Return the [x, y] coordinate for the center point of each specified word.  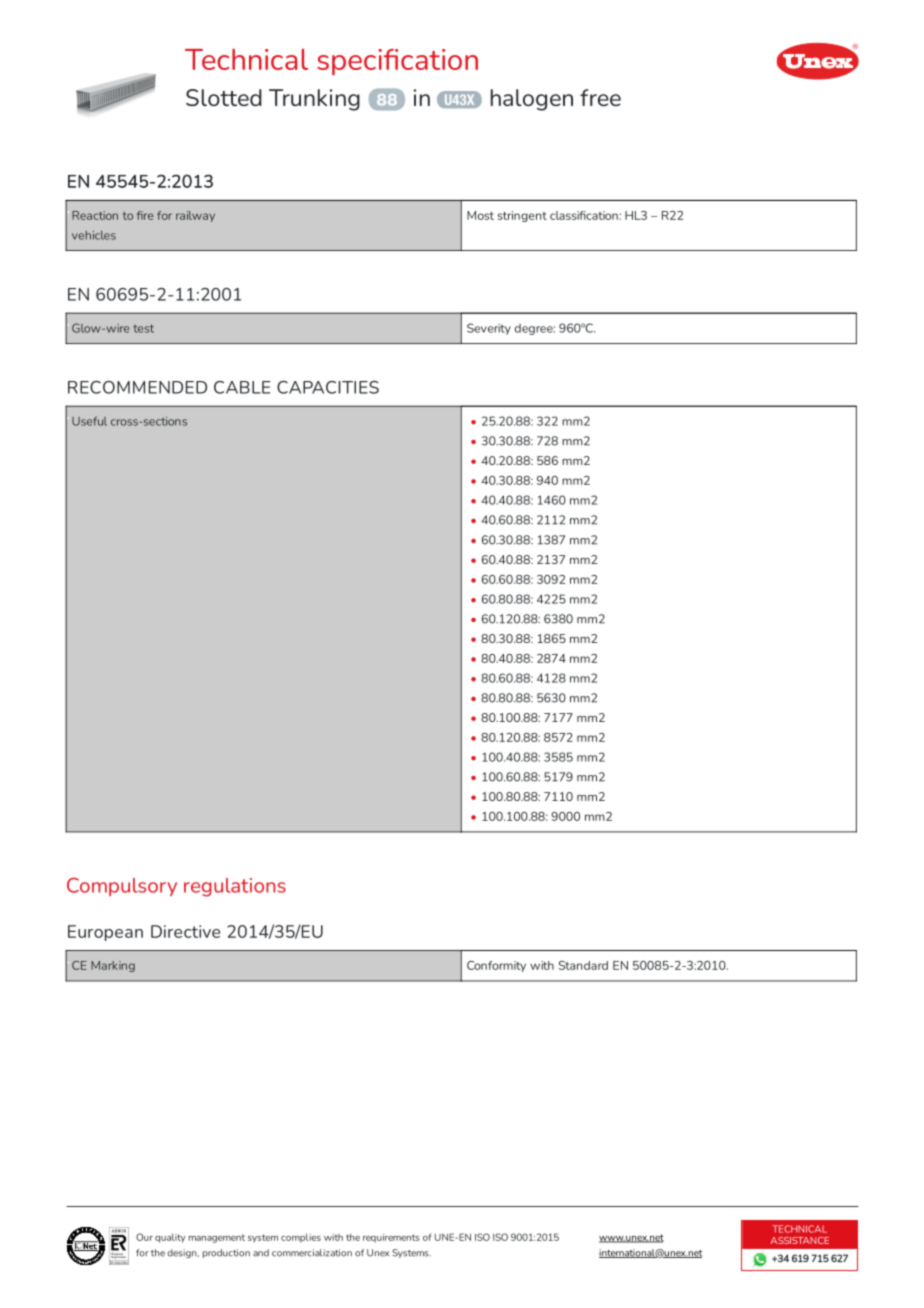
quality [170, 1238]
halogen [532, 100]
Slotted [224, 97]
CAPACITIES [328, 387]
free [600, 97]
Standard [583, 965]
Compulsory [122, 887]
